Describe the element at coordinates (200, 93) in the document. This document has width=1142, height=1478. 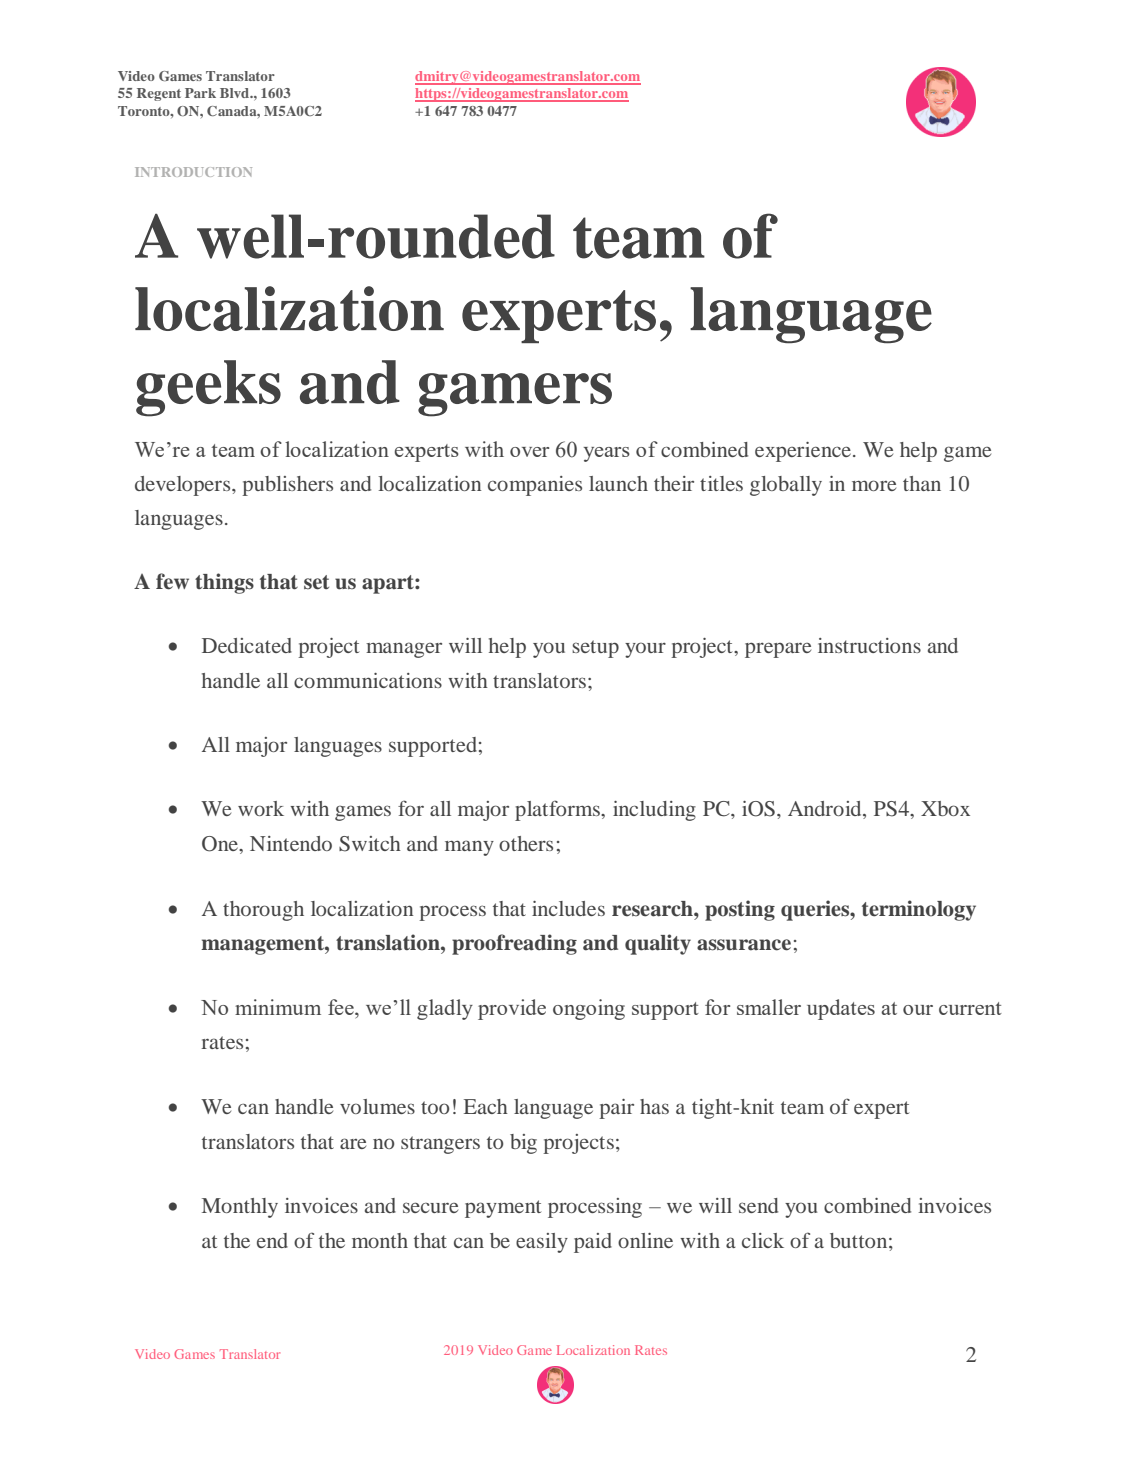
I see `Park` at that location.
